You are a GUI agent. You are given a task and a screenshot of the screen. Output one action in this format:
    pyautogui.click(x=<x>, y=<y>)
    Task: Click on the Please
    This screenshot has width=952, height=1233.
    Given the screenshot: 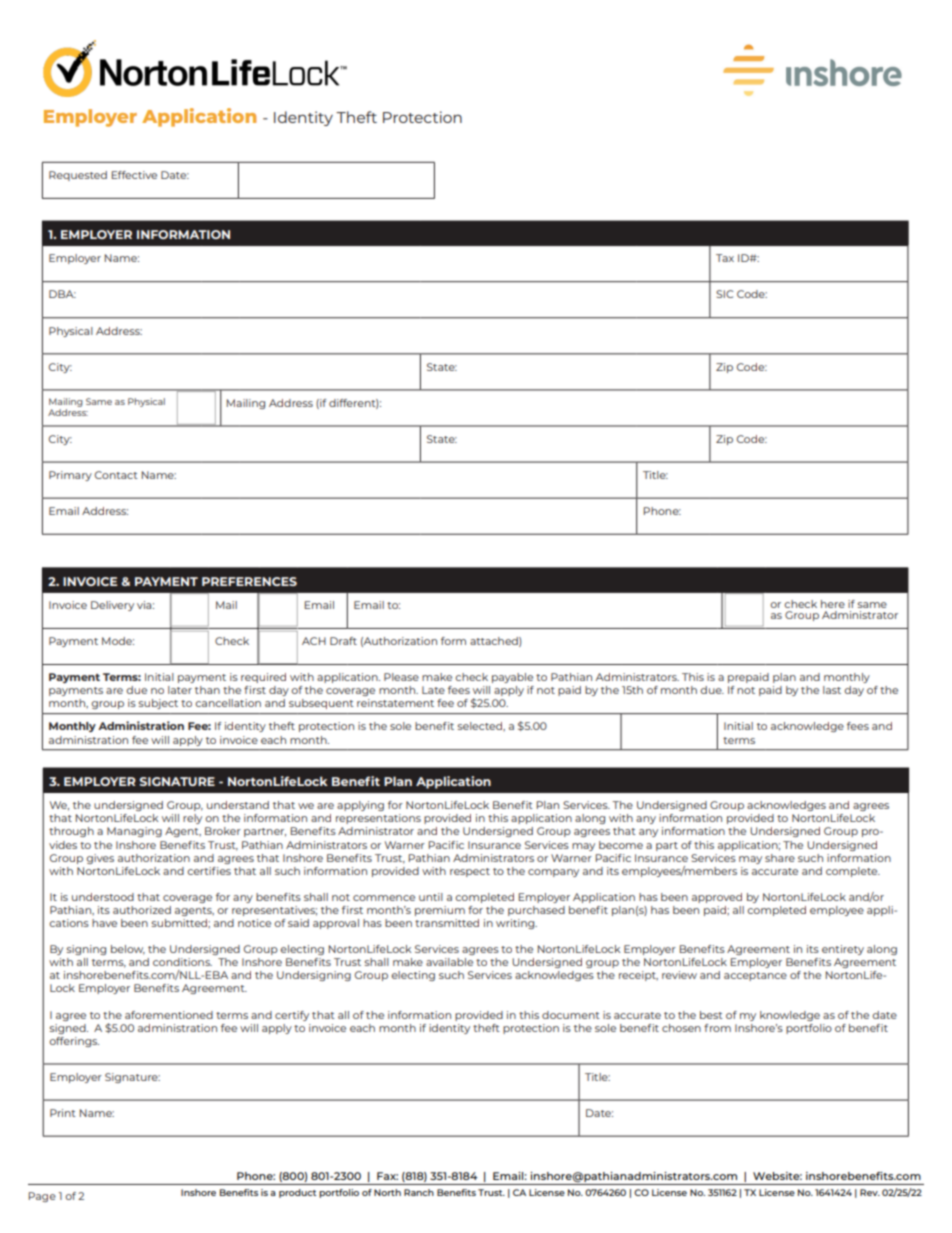 What is the action you would take?
    pyautogui.click(x=401, y=677)
